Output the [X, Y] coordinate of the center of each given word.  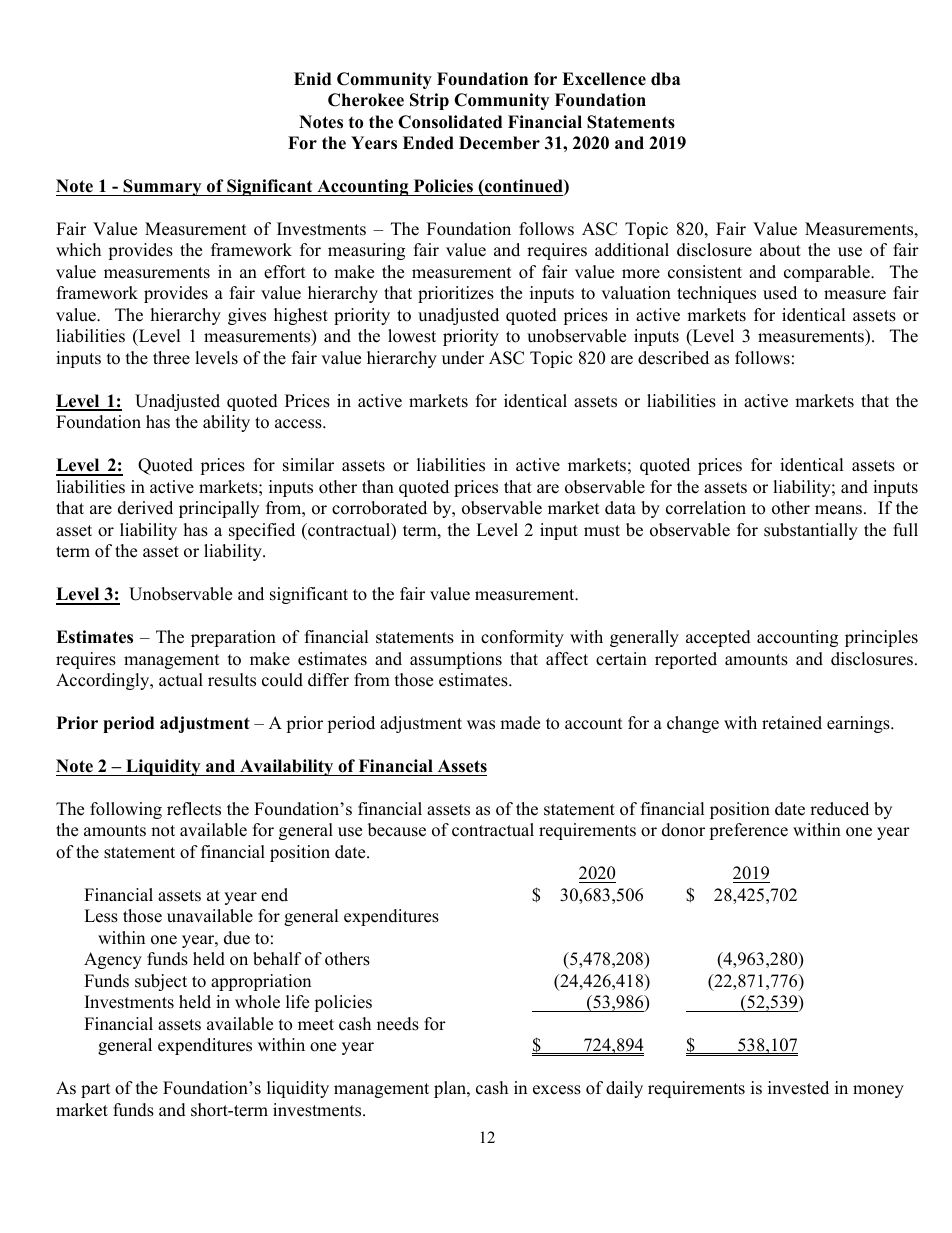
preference [748, 831]
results [232, 680]
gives [247, 316]
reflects [194, 809]
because [397, 830]
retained [792, 723]
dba [665, 79]
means [838, 510]
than [378, 486]
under [463, 358]
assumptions [456, 660]
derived [145, 508]
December [499, 143]
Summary [162, 187]
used [780, 293]
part [96, 1090]
